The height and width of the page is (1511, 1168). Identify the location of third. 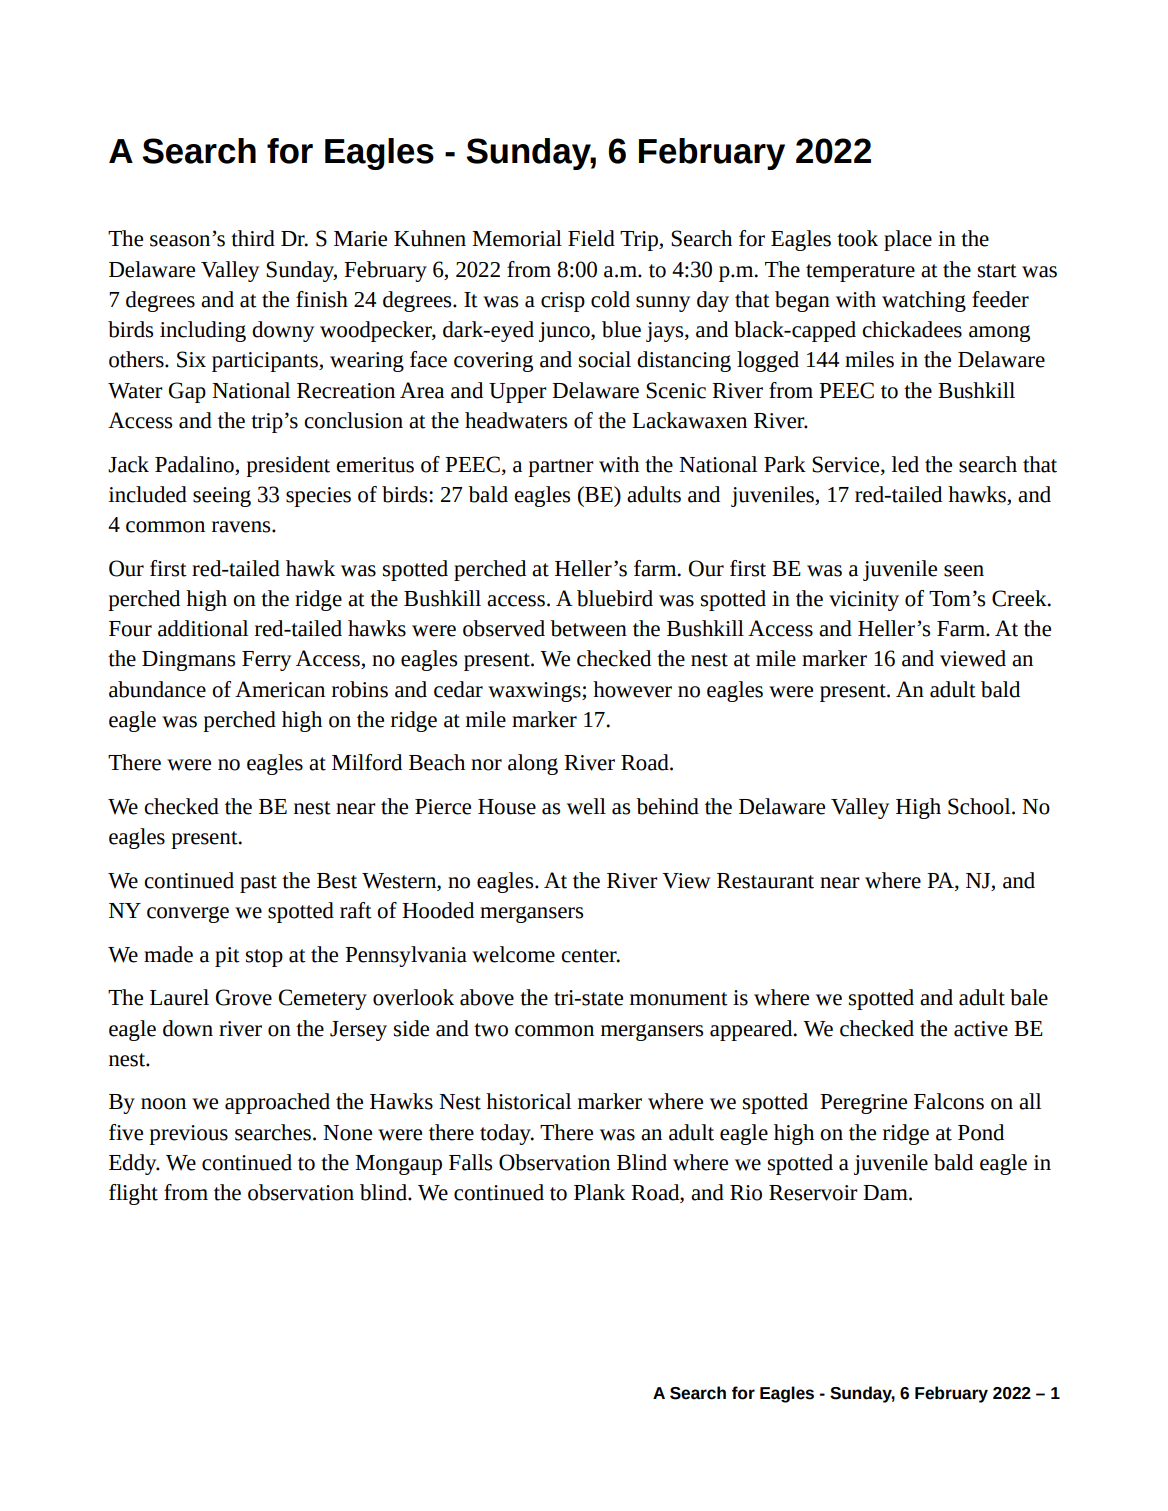
(253, 238).
